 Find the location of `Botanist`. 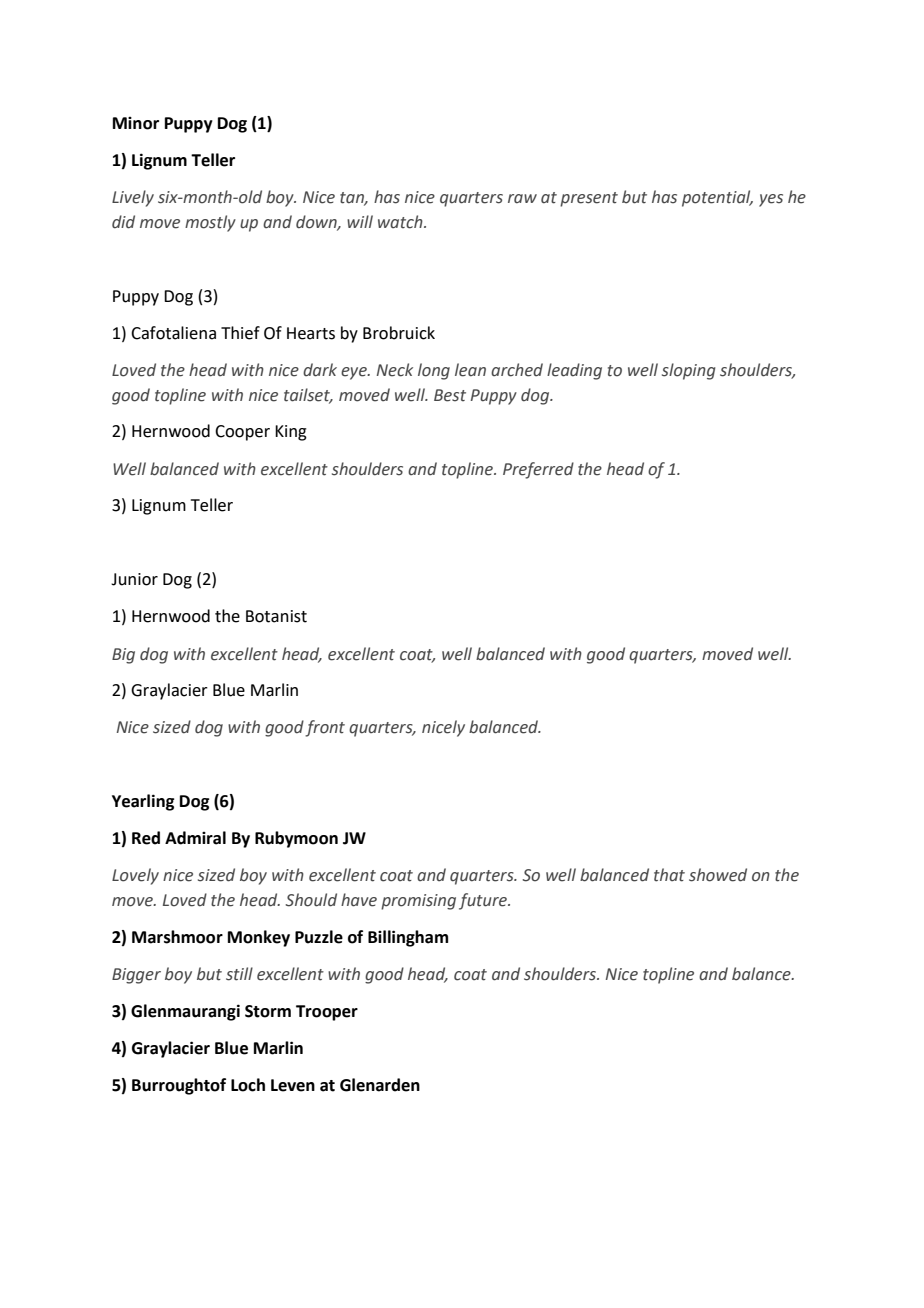

Botanist is located at coordinates (276, 616).
